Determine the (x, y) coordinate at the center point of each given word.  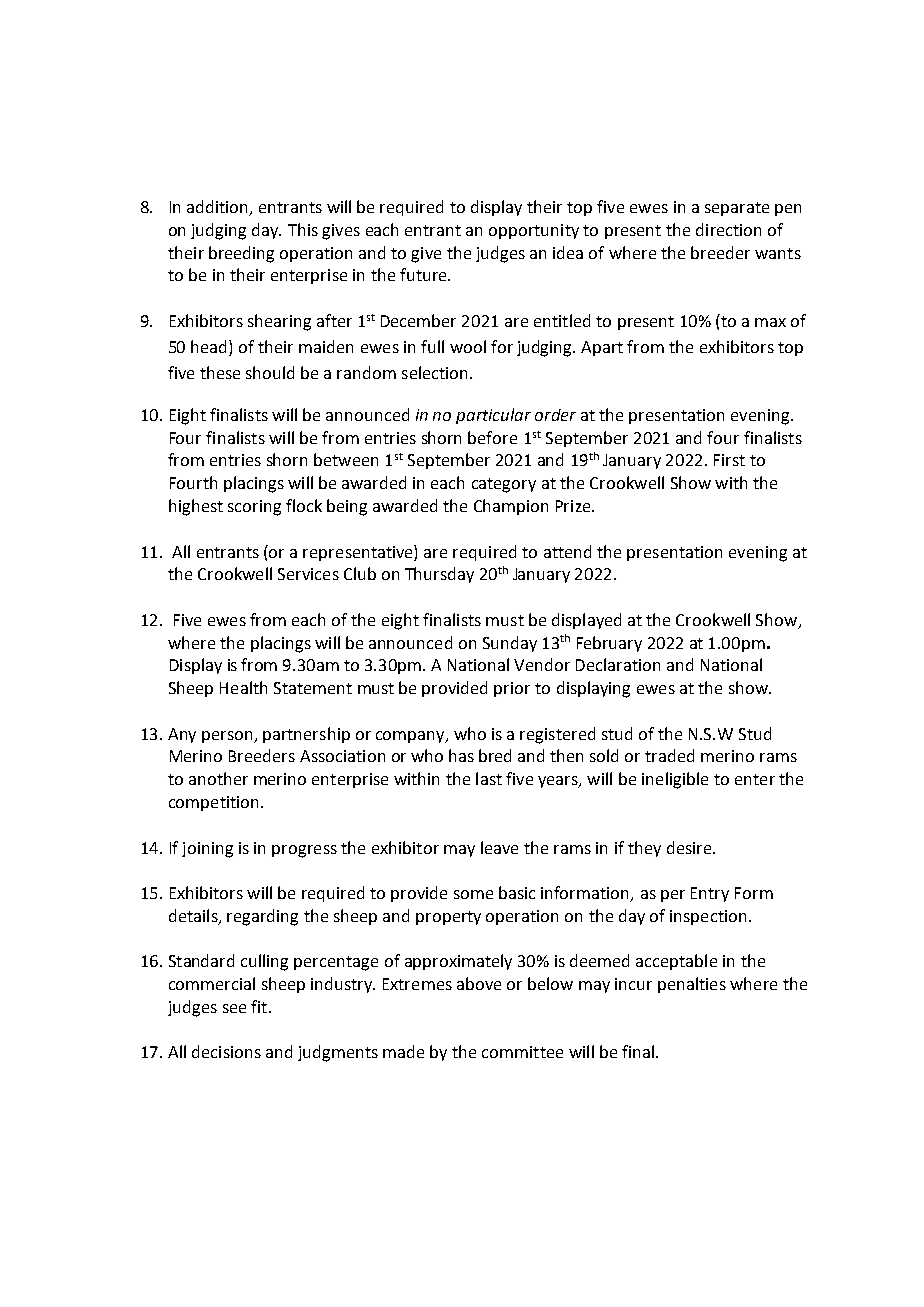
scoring (254, 508)
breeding (241, 254)
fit (260, 1006)
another (218, 778)
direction (728, 229)
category (504, 485)
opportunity (534, 231)
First (729, 460)
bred (495, 755)
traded (669, 755)
